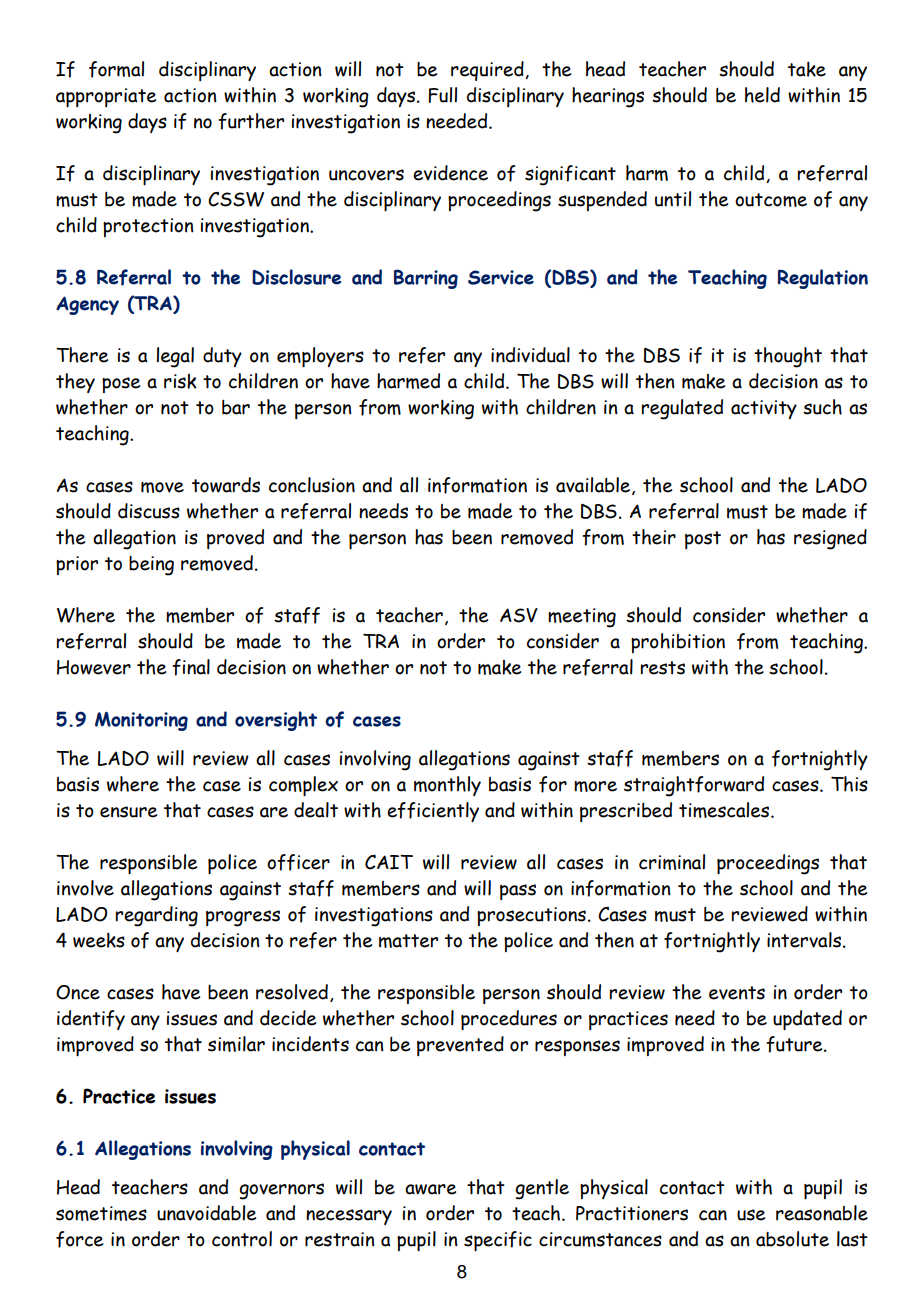  Describe the element at coordinates (442, 95) in the screenshot. I see `Full` at that location.
